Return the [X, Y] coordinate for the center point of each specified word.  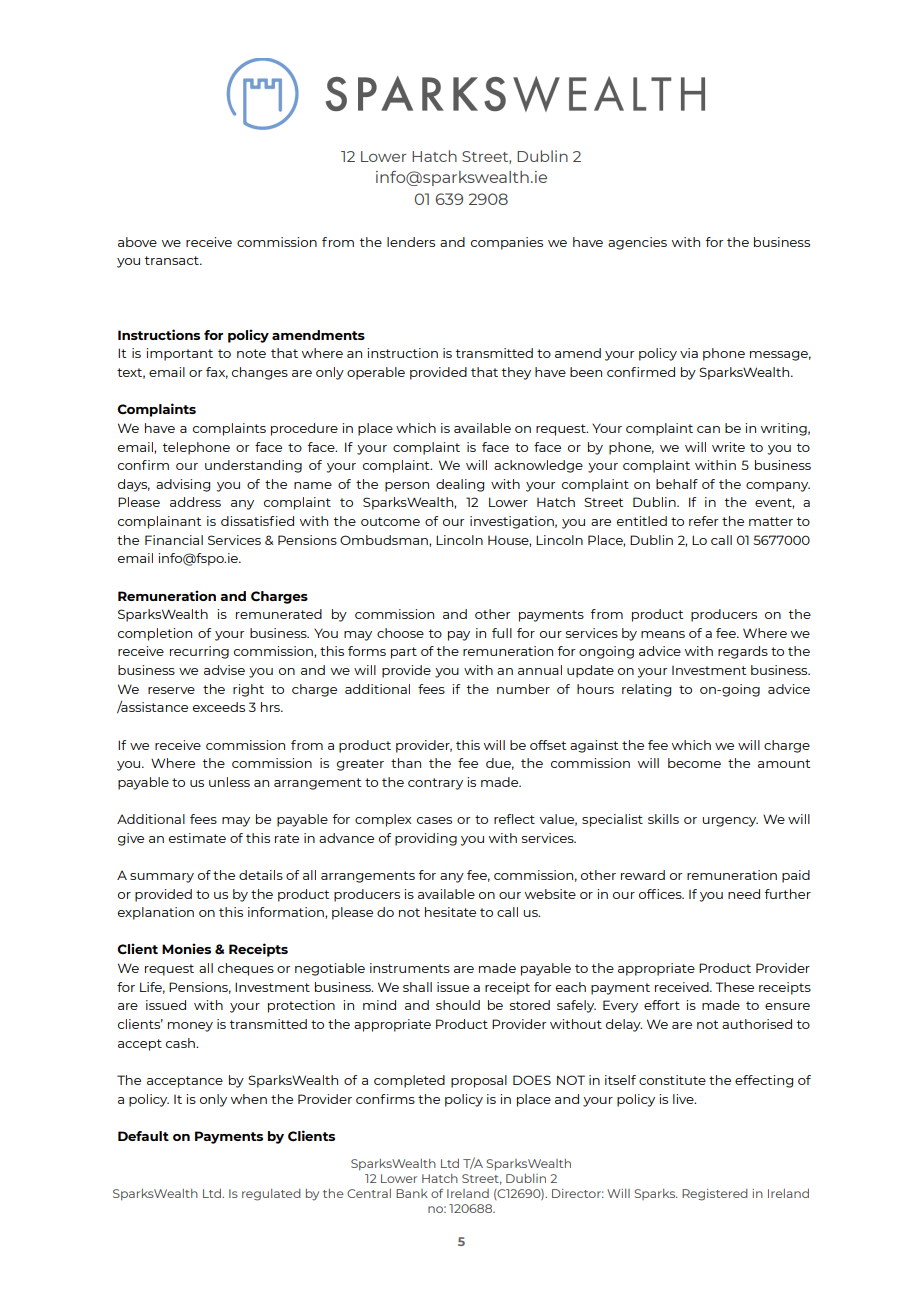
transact [173, 260]
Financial [174, 540]
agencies [637, 243]
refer [703, 521]
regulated [271, 1195]
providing [426, 839]
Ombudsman [385, 541]
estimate [197, 838]
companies [507, 243]
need [744, 894]
